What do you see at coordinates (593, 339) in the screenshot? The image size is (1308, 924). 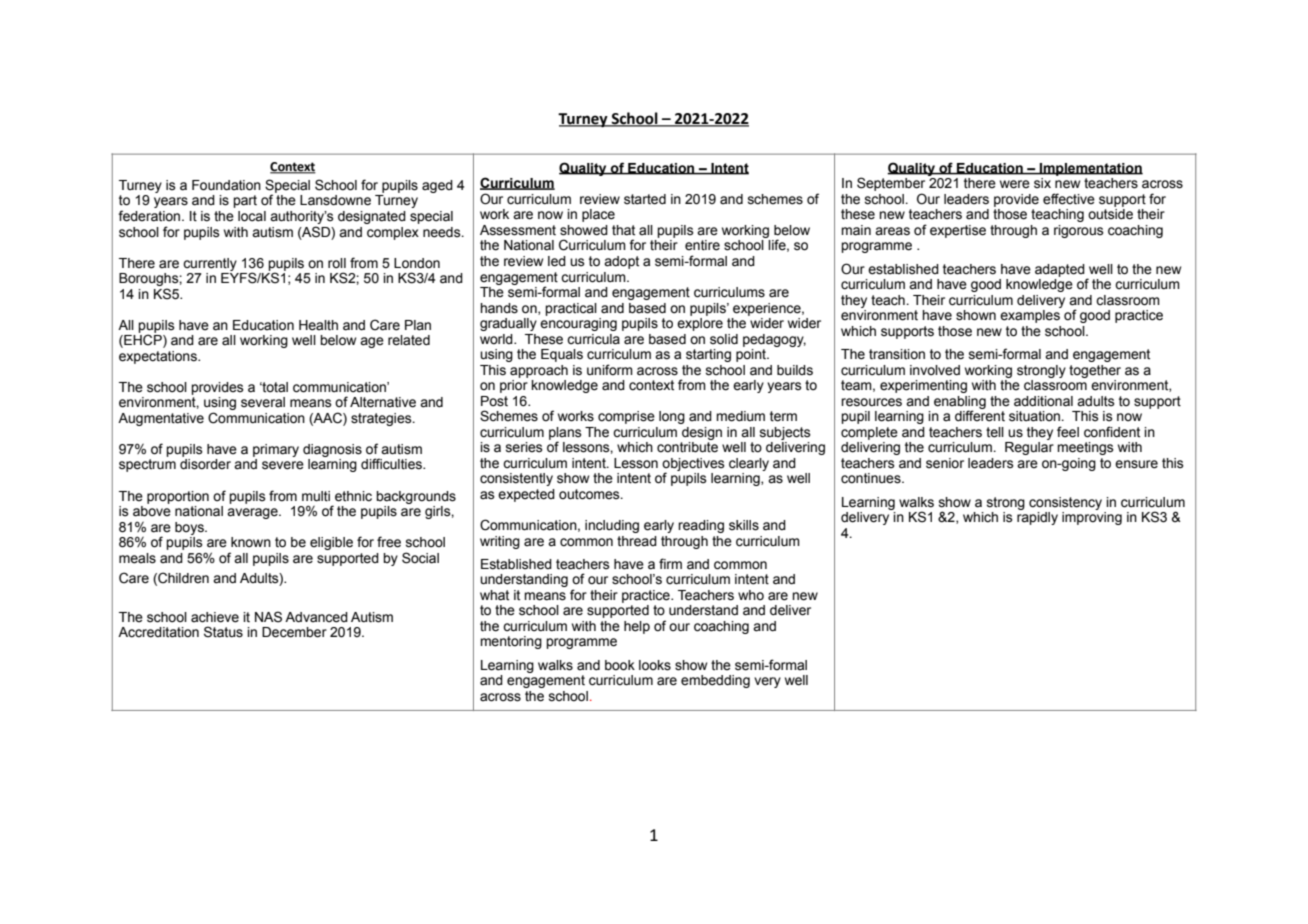 I see `curricula` at bounding box center [593, 339].
